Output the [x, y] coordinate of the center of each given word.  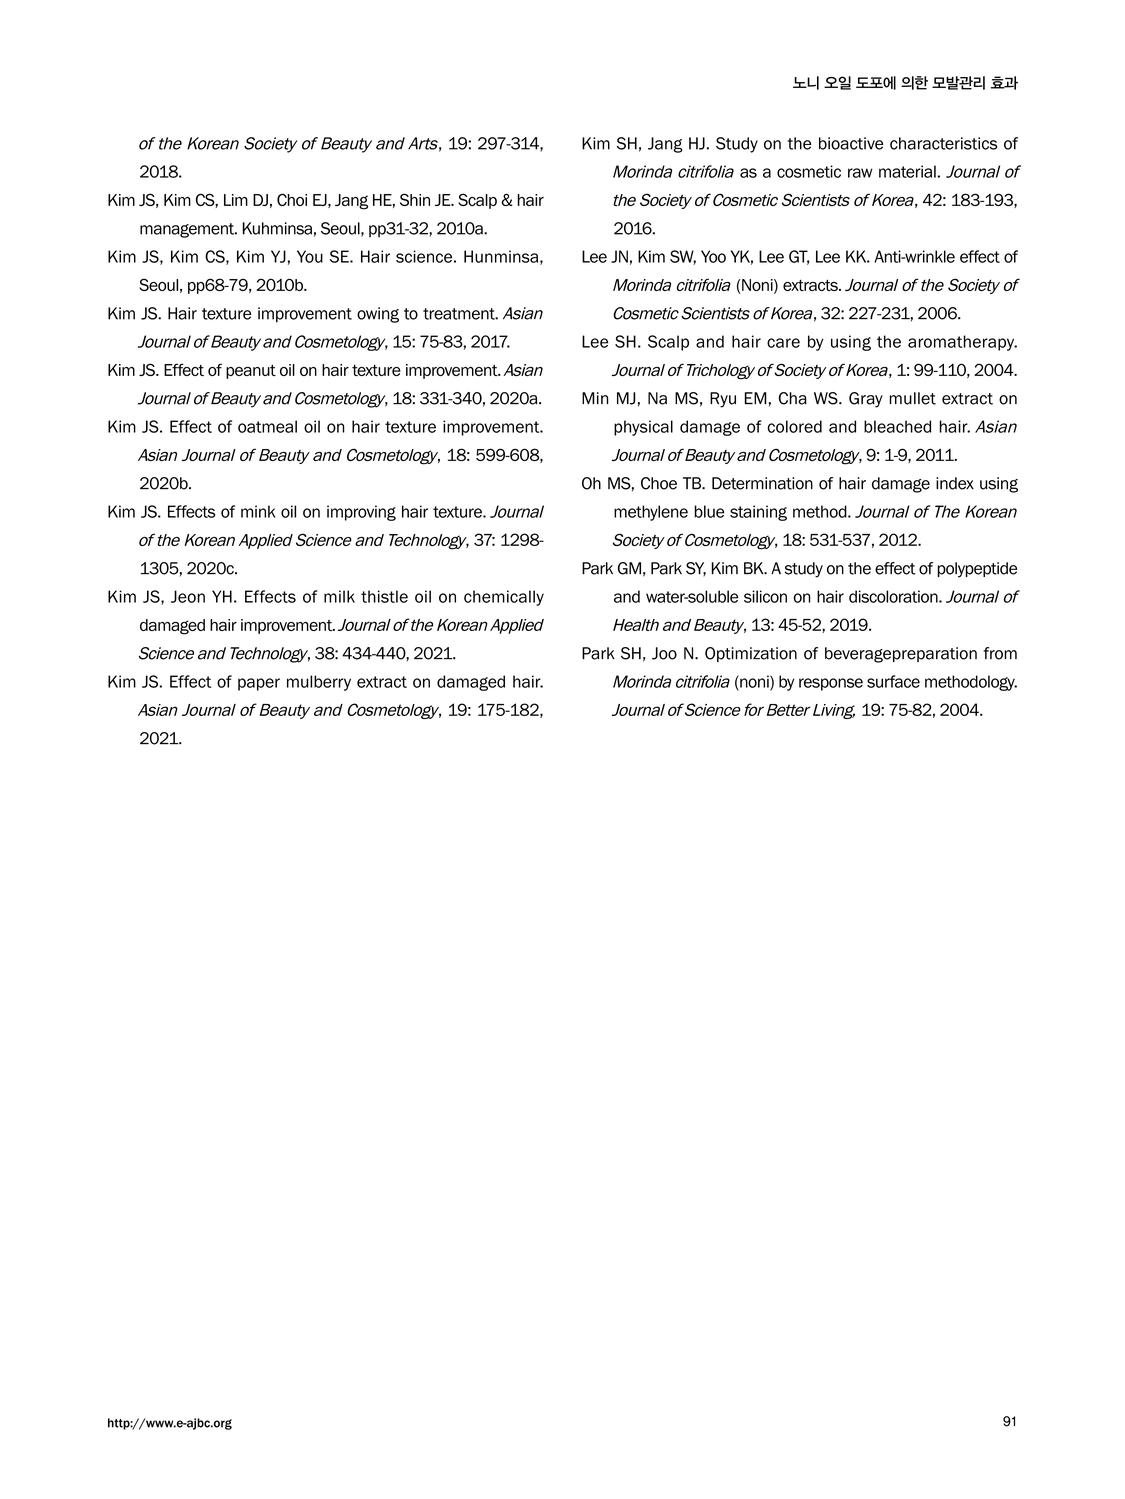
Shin [415, 199]
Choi [292, 199]
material [907, 171]
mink [258, 511]
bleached [897, 426]
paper [259, 684]
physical [643, 428]
